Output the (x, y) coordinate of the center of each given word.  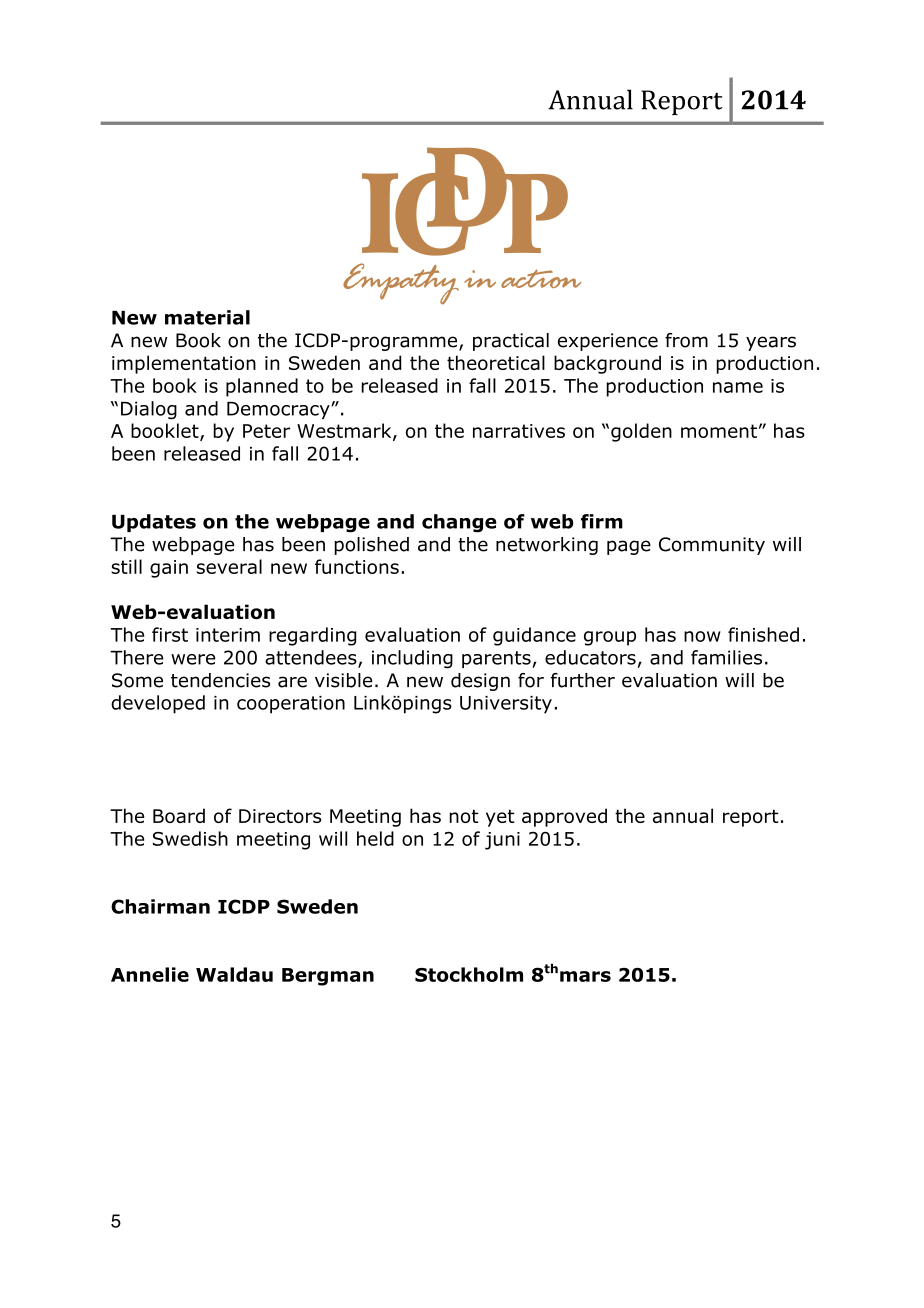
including (412, 659)
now (702, 636)
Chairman (160, 906)
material (207, 317)
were (193, 659)
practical (511, 342)
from (686, 340)
